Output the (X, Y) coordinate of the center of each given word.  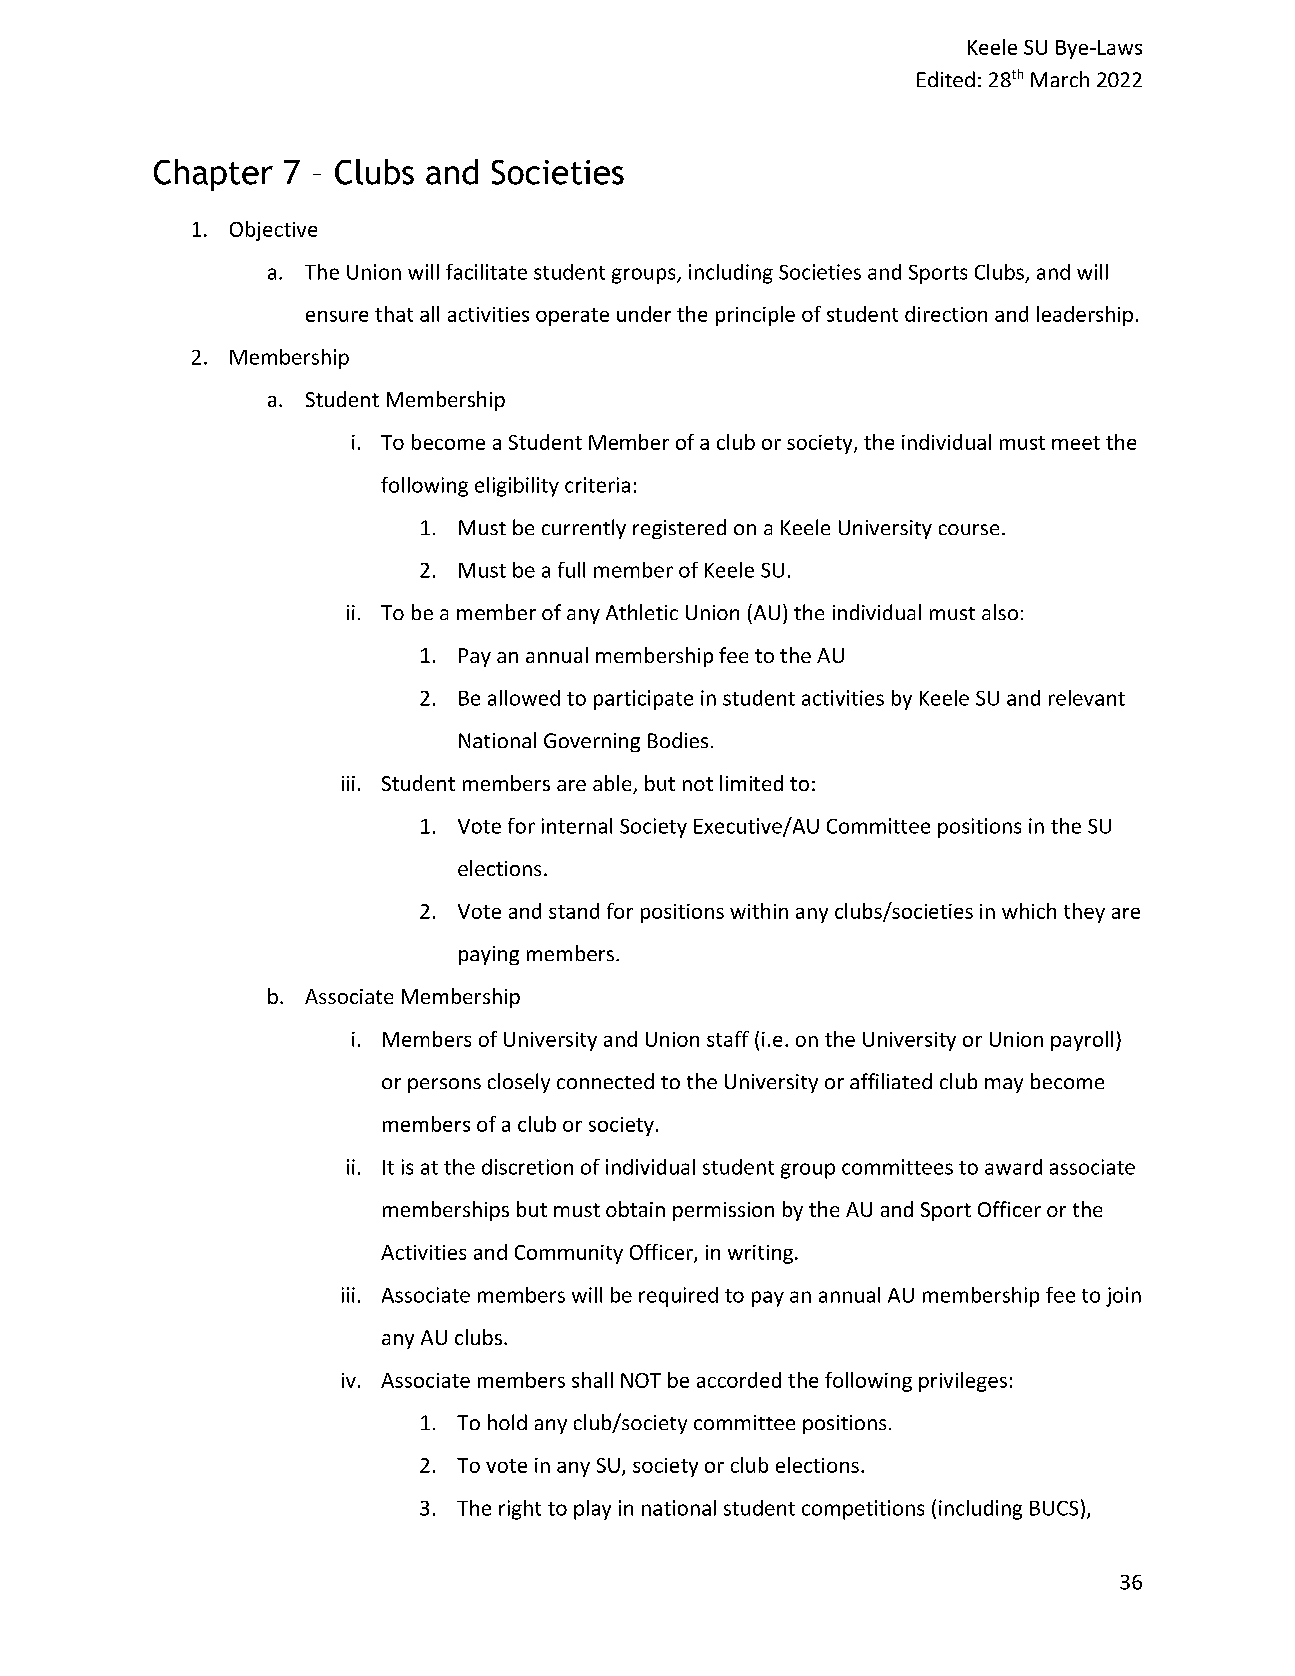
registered (679, 529)
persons (444, 1085)
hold (507, 1422)
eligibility (517, 487)
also (1000, 612)
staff (728, 1039)
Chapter (213, 175)
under (644, 314)
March (1060, 79)
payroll (1082, 1041)
